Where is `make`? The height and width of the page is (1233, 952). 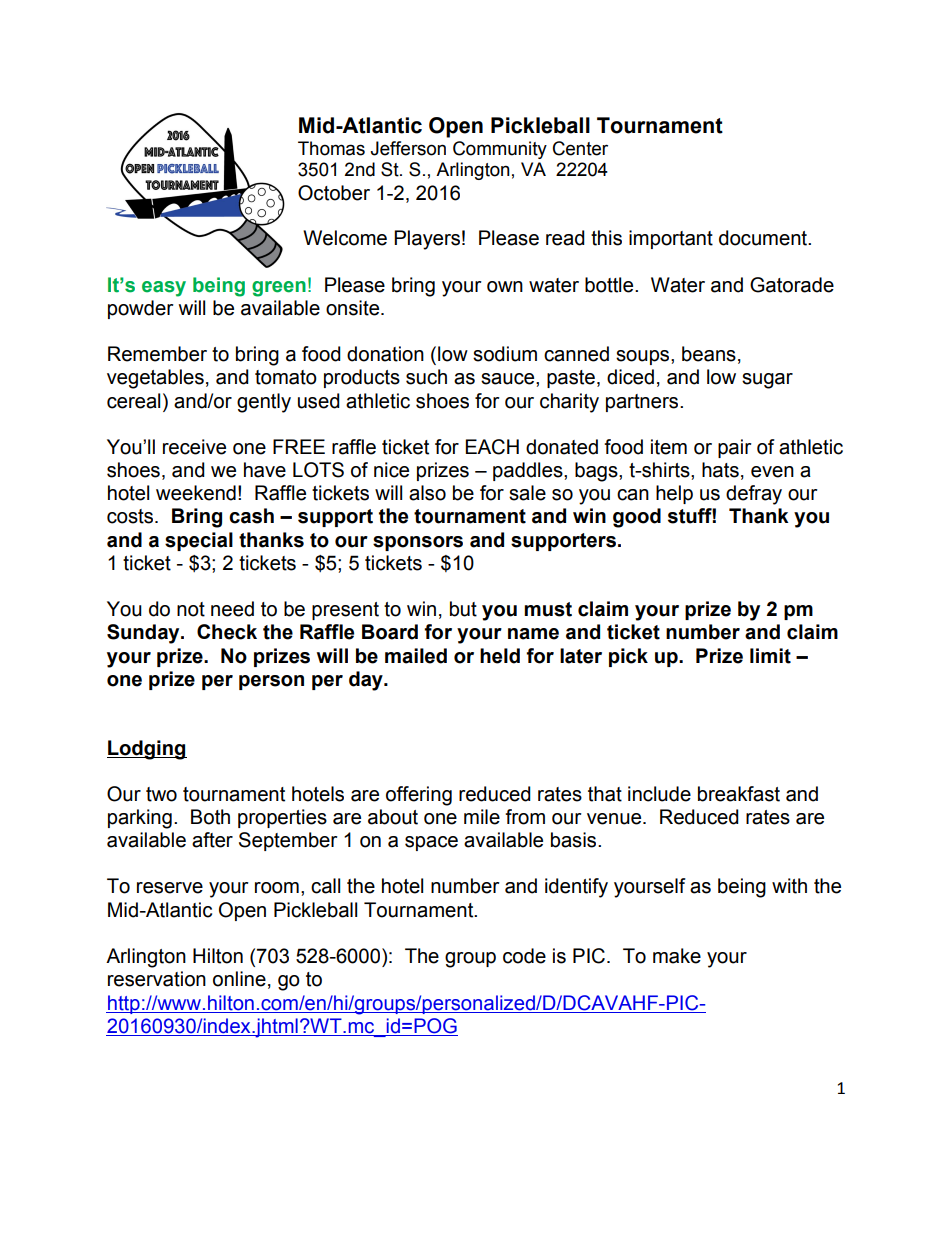 make is located at coordinates (677, 956).
